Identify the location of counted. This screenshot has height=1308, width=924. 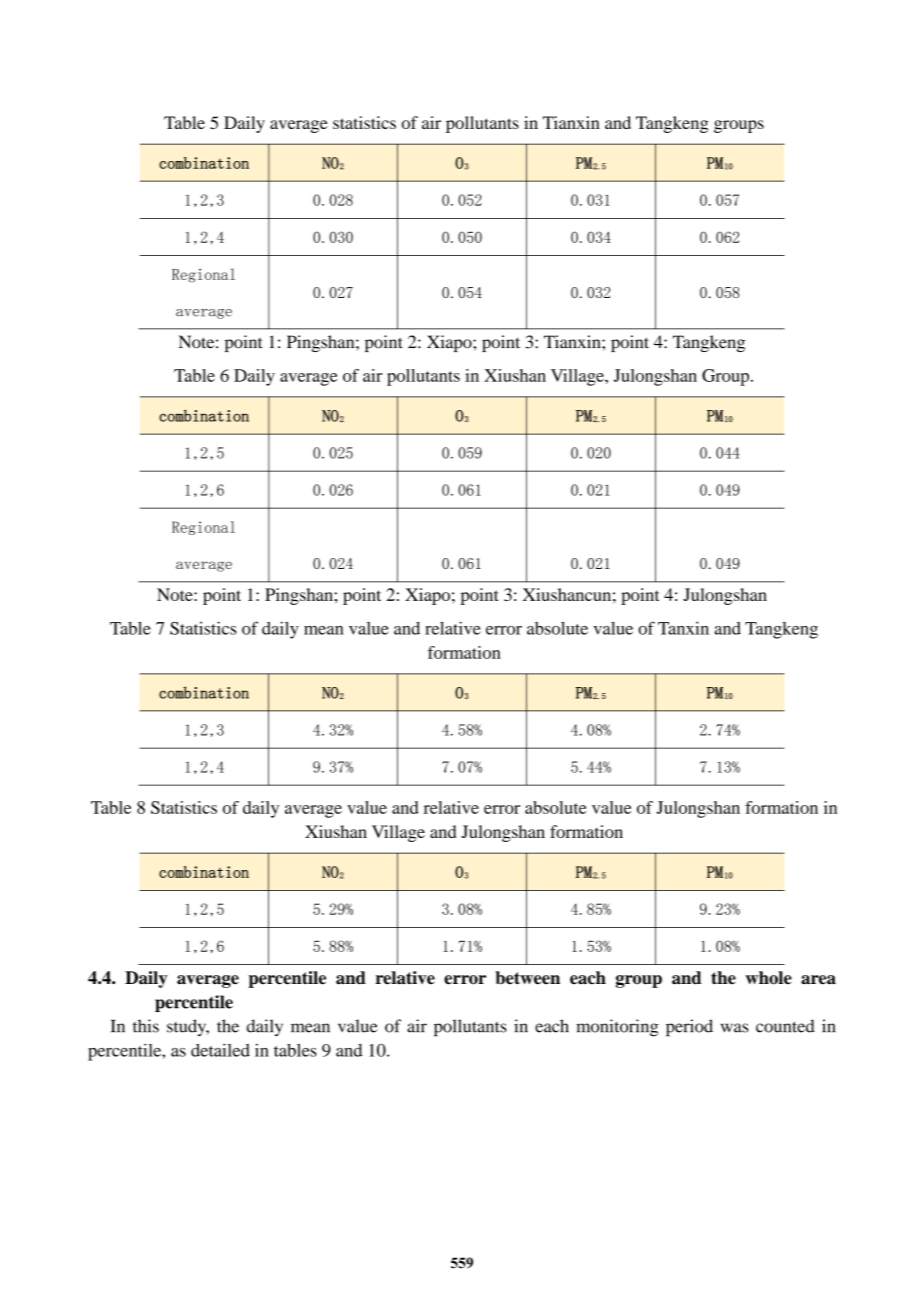
(785, 1026).
